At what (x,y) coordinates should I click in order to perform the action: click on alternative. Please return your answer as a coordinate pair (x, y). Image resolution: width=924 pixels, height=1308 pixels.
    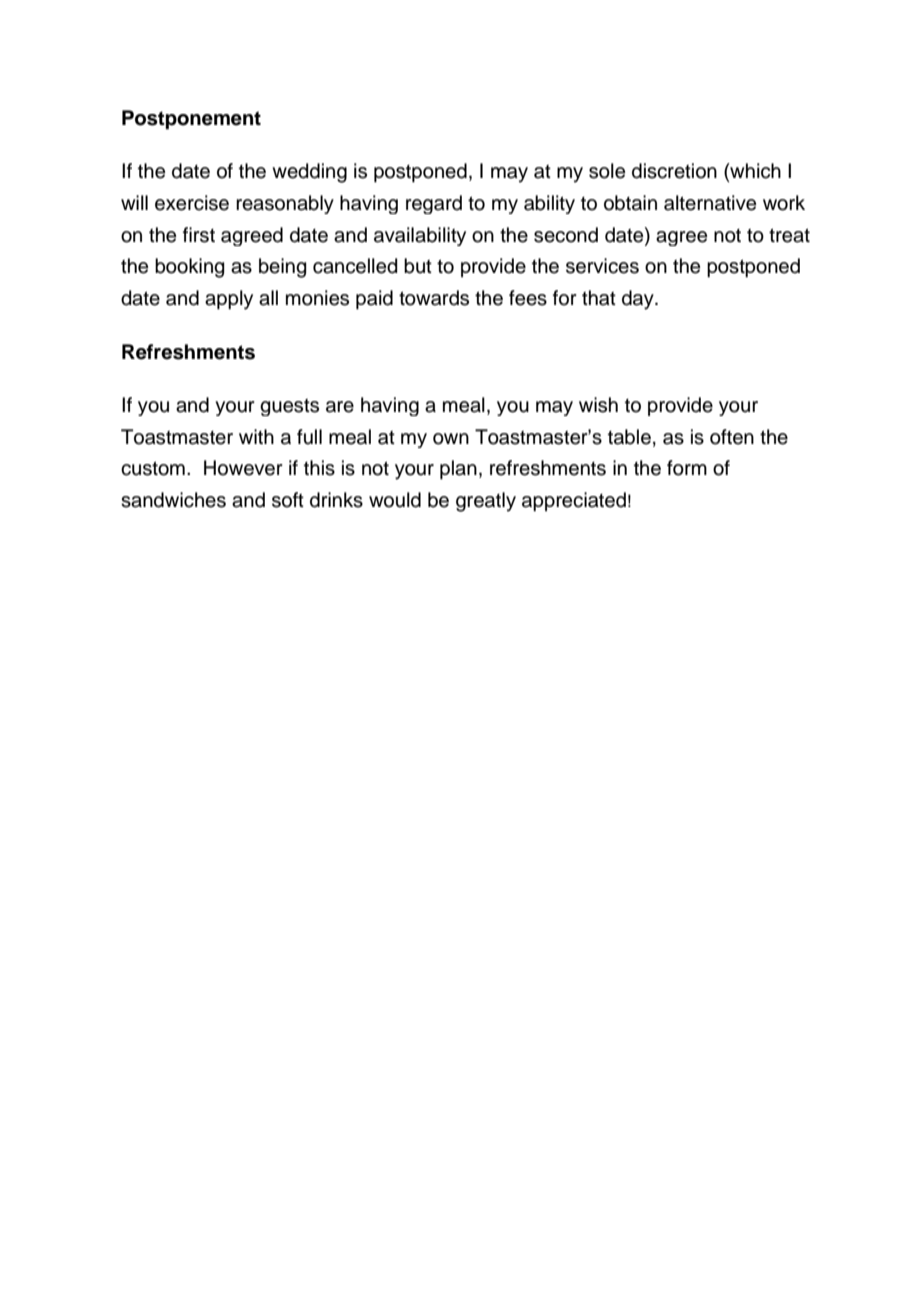
    Looking at the image, I should click on (710, 203).
